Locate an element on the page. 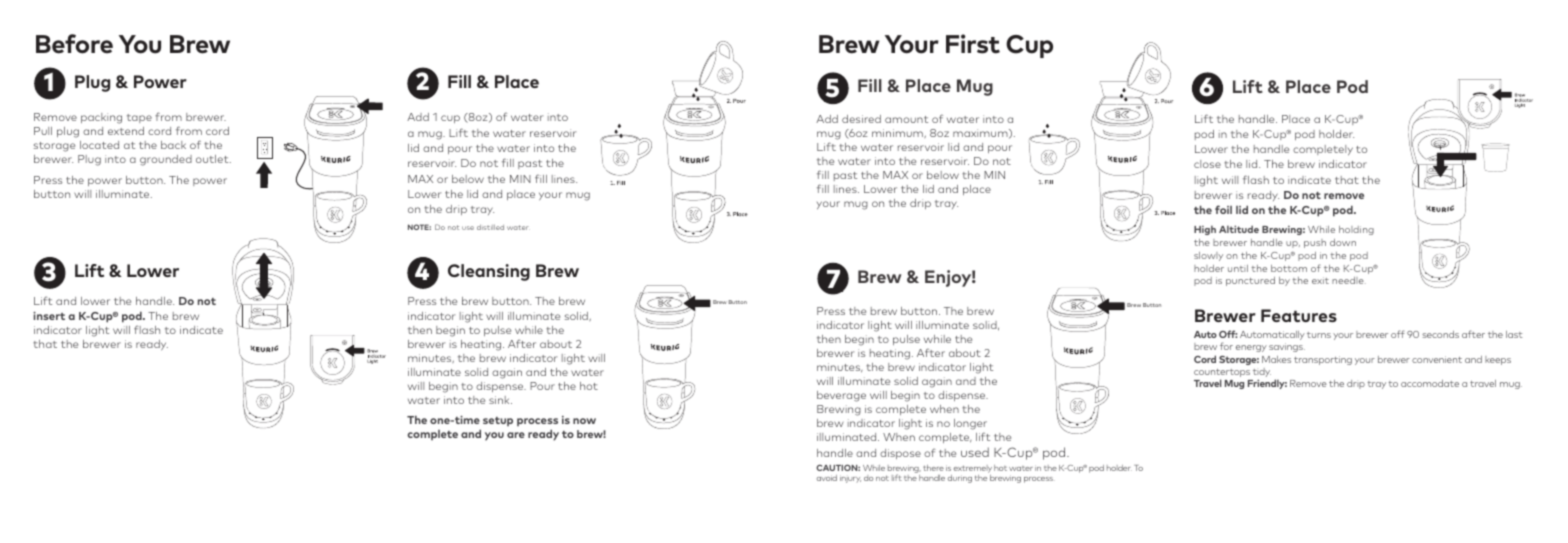 The width and height of the page is (1568, 543). amount is located at coordinates (906, 119).
